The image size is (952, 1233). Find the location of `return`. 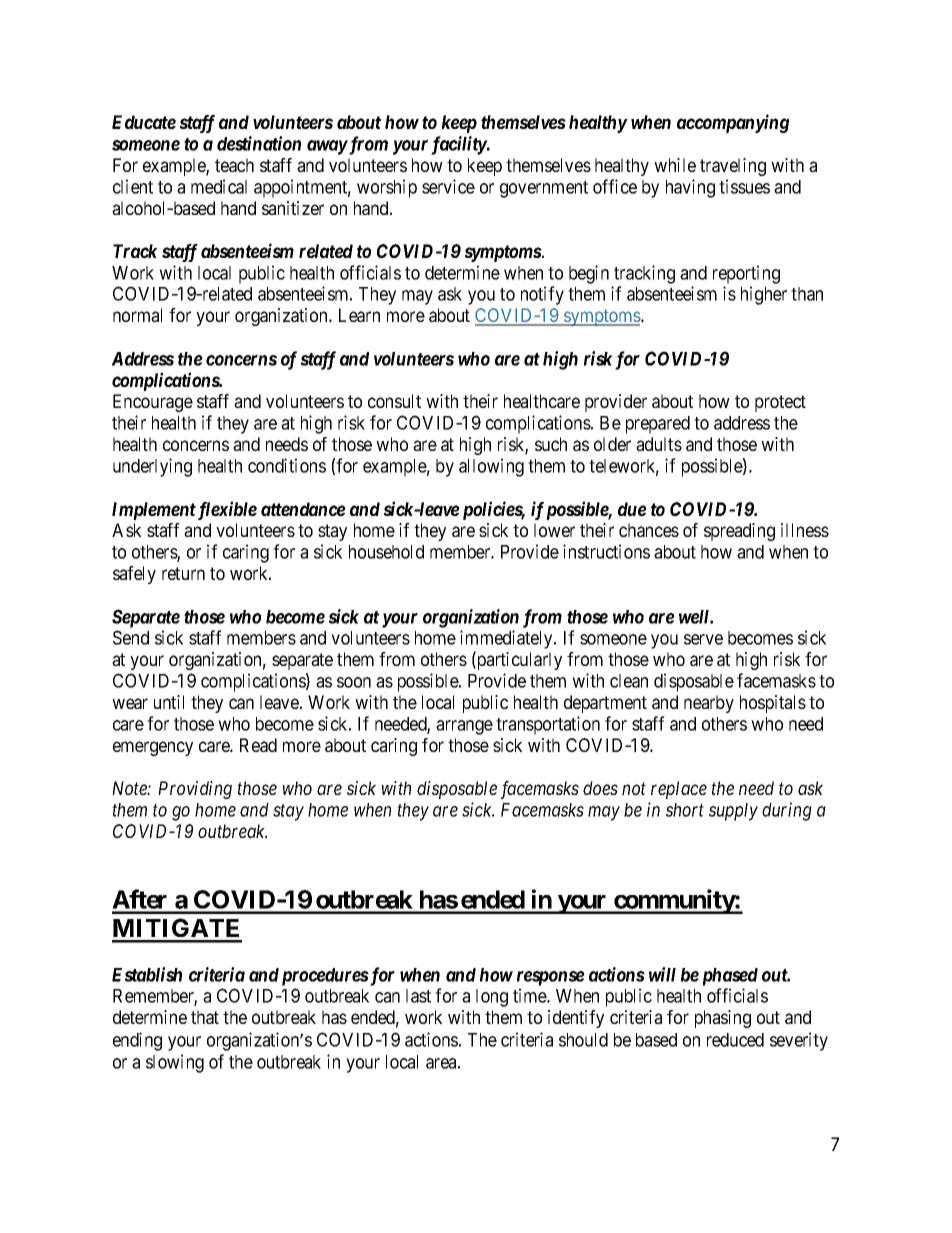

return is located at coordinates (183, 573).
